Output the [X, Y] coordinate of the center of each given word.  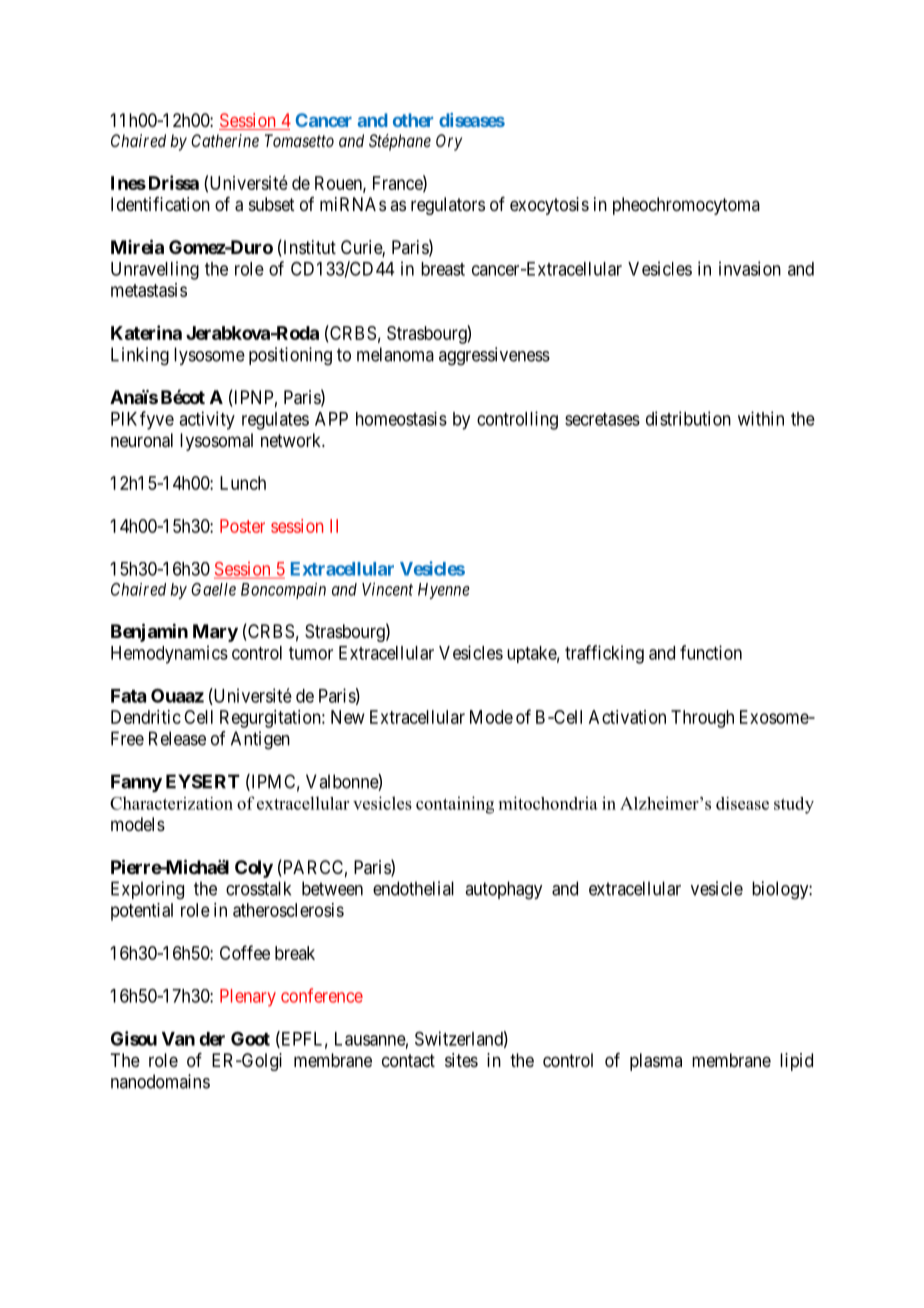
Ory [449, 142]
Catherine [225, 140]
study [794, 805]
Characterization [171, 803]
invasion [750, 268]
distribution [688, 418]
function [711, 652]
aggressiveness [494, 356]
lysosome [209, 356]
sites [461, 1060]
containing [455, 805]
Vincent [387, 589]
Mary [215, 633]
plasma [656, 1062]
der [212, 1039]
